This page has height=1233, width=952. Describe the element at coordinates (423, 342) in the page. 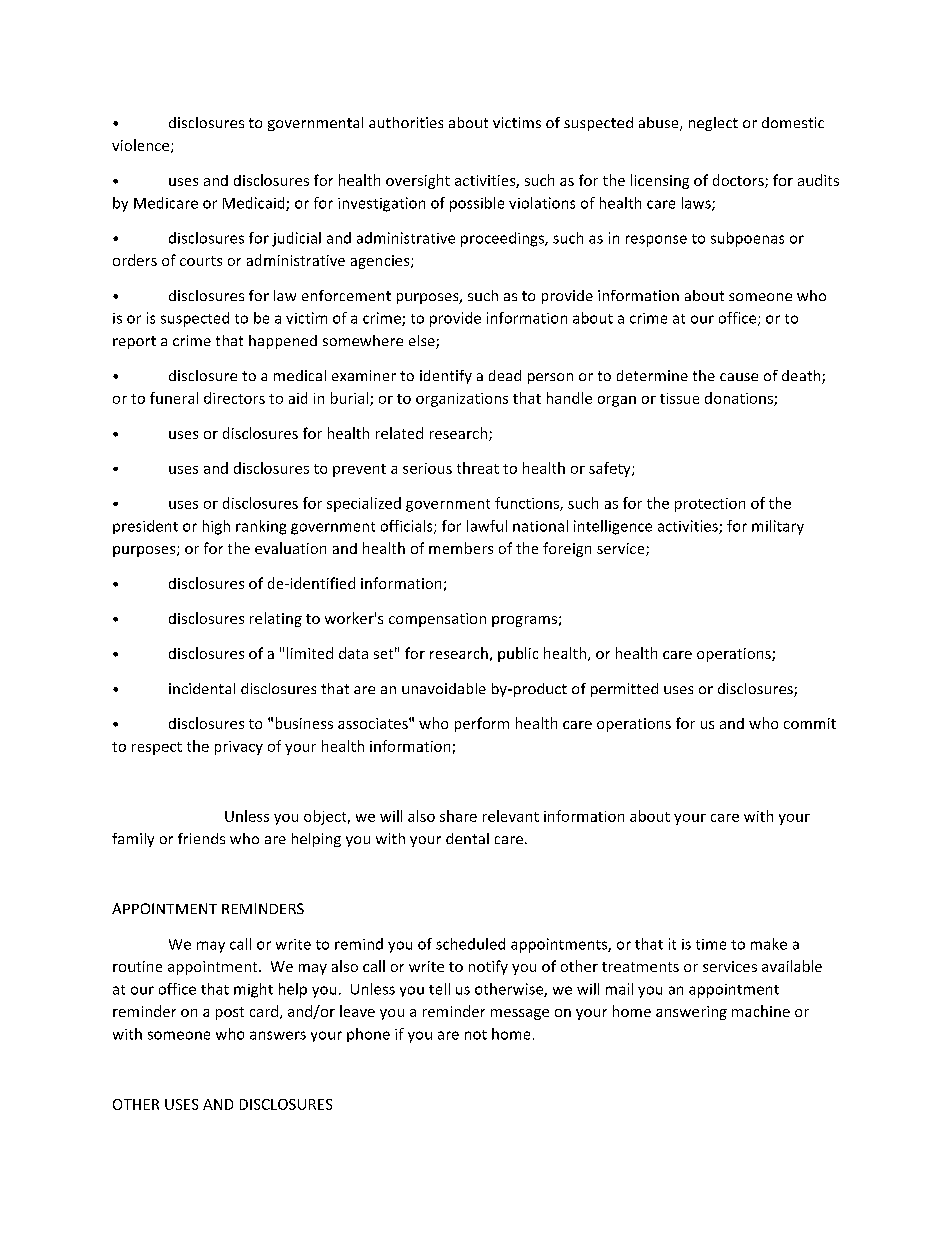

I see `else` at that location.
